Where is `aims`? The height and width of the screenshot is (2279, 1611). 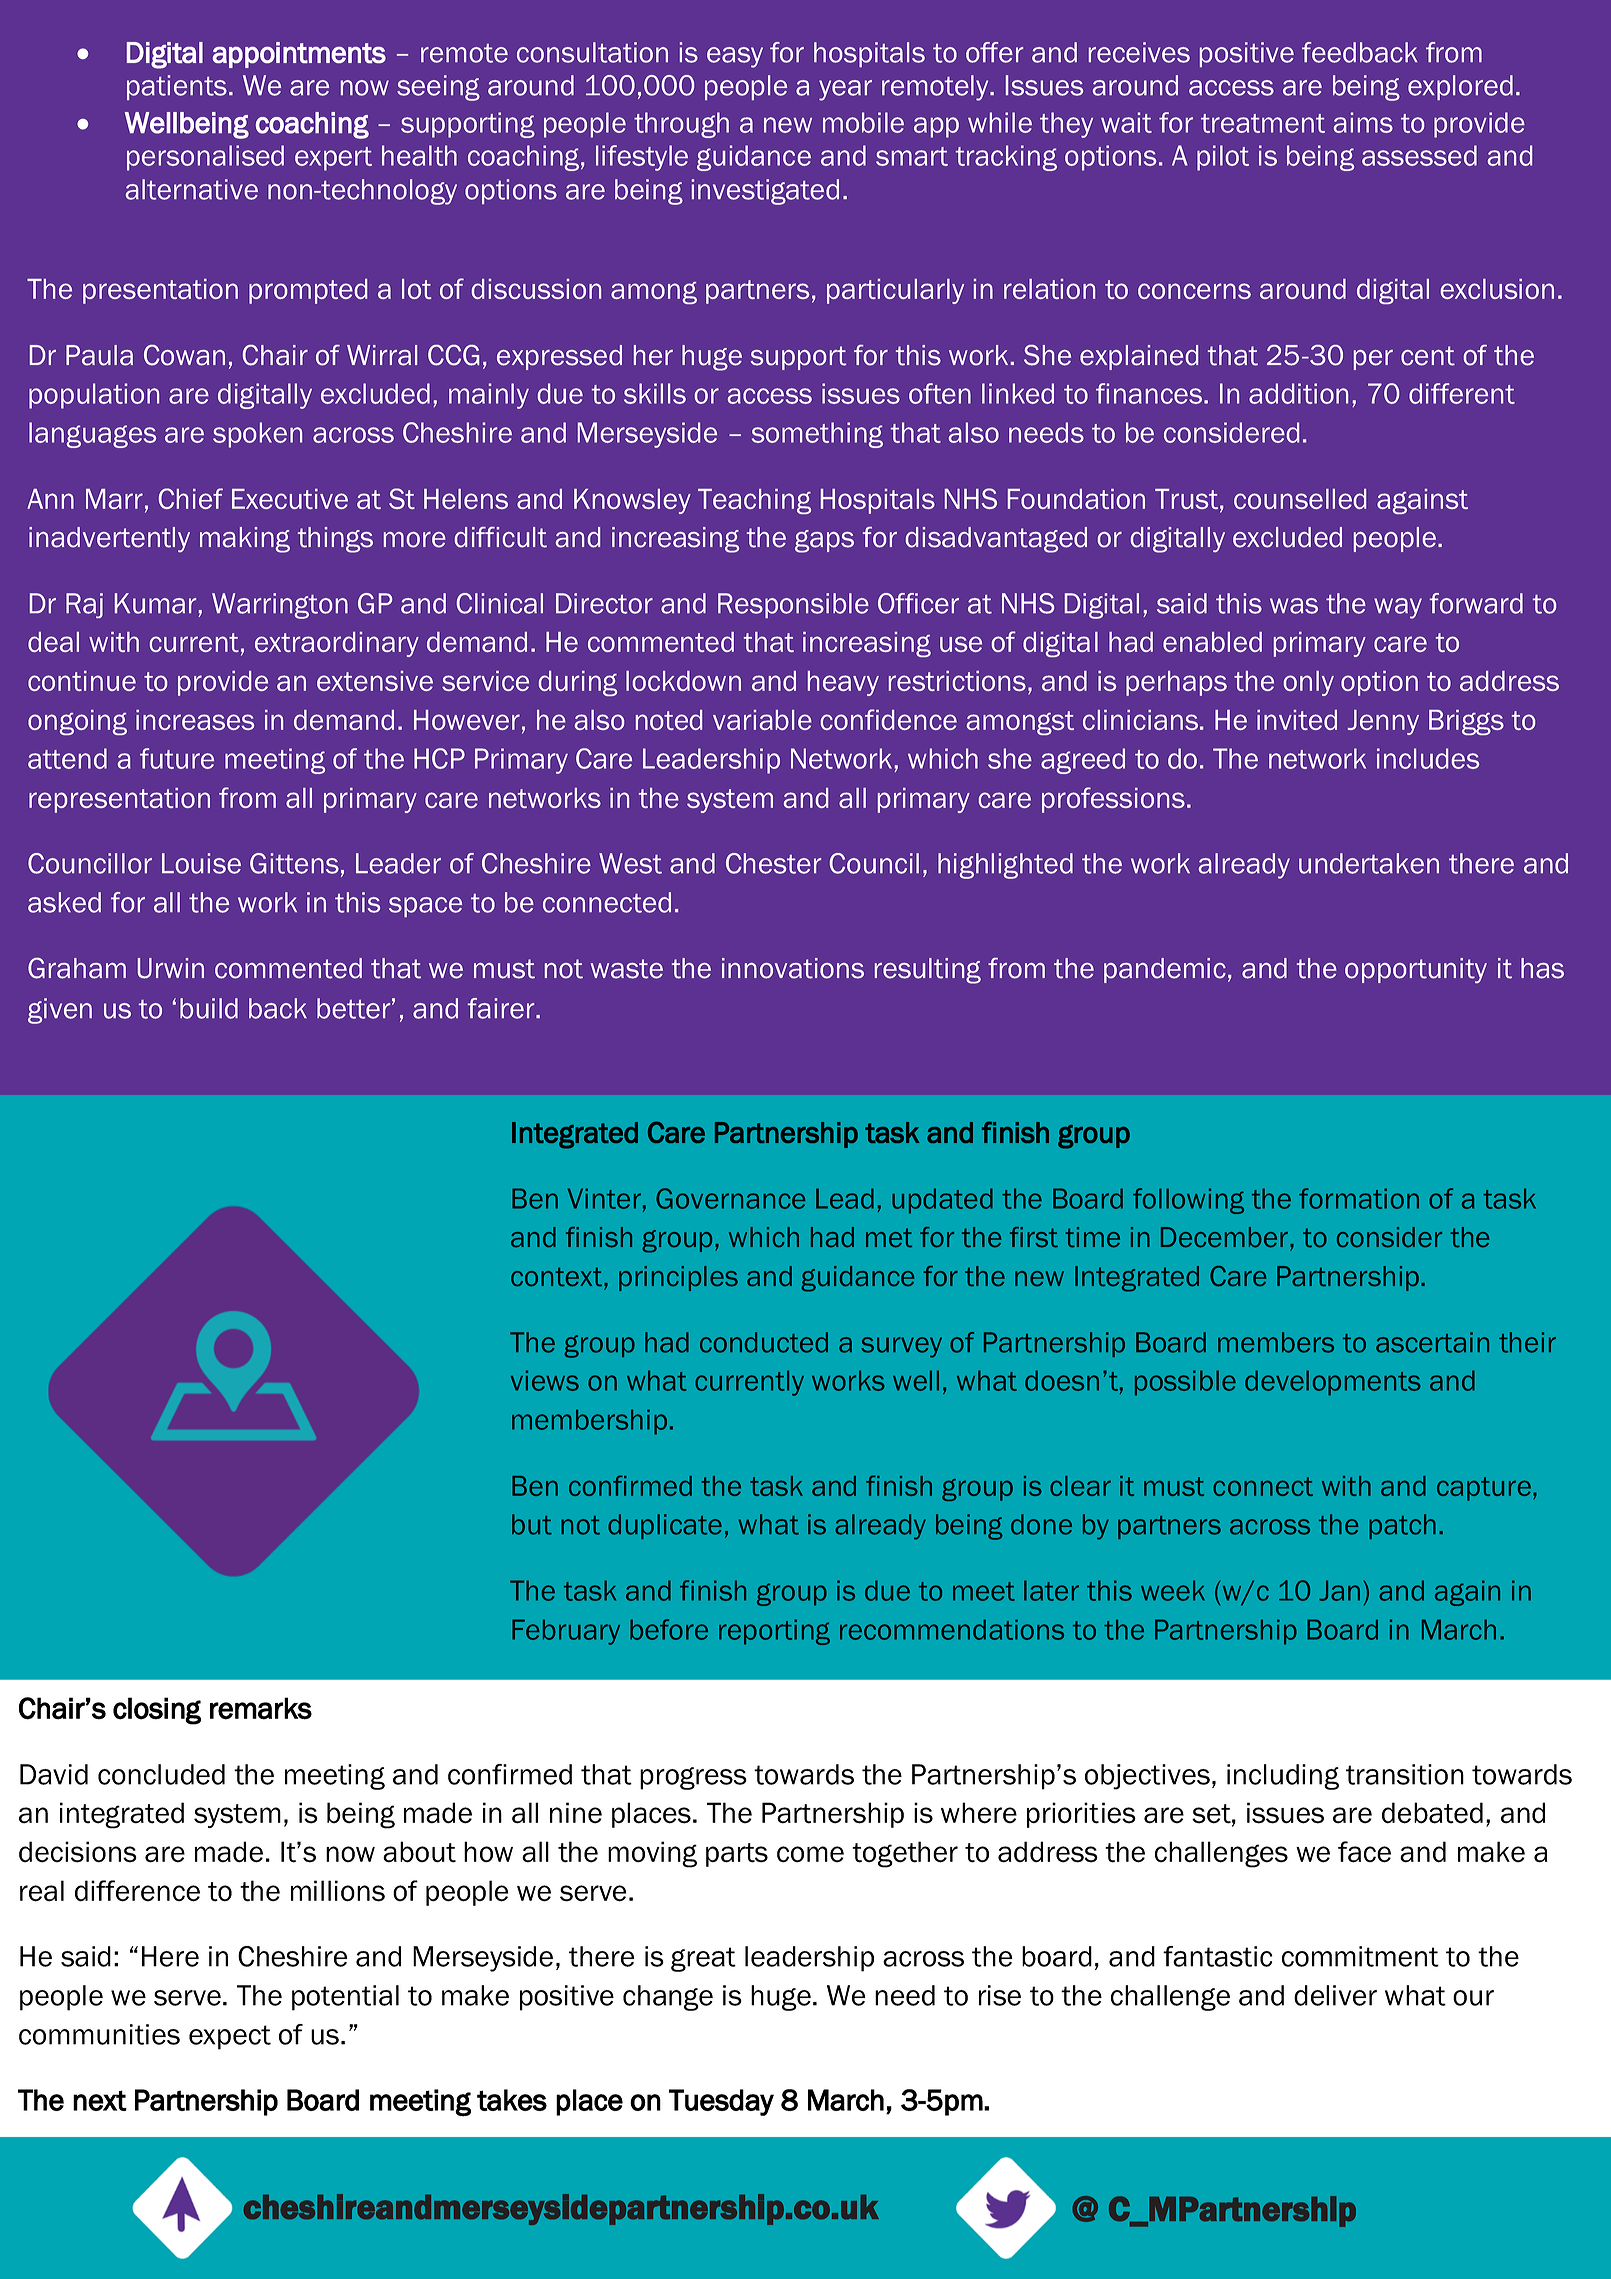
aims is located at coordinates (1363, 122).
